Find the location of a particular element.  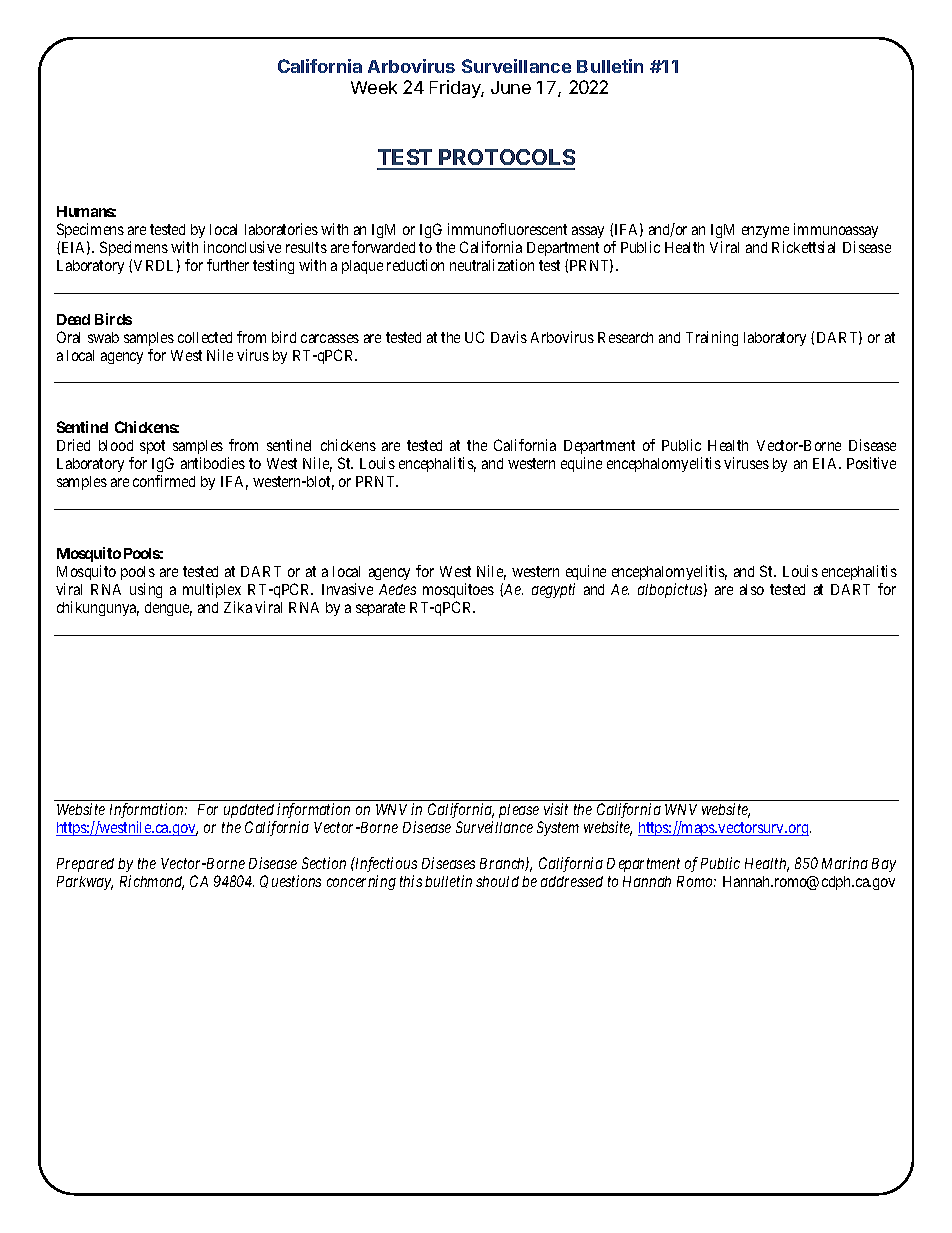

Marina is located at coordinates (845, 863).
